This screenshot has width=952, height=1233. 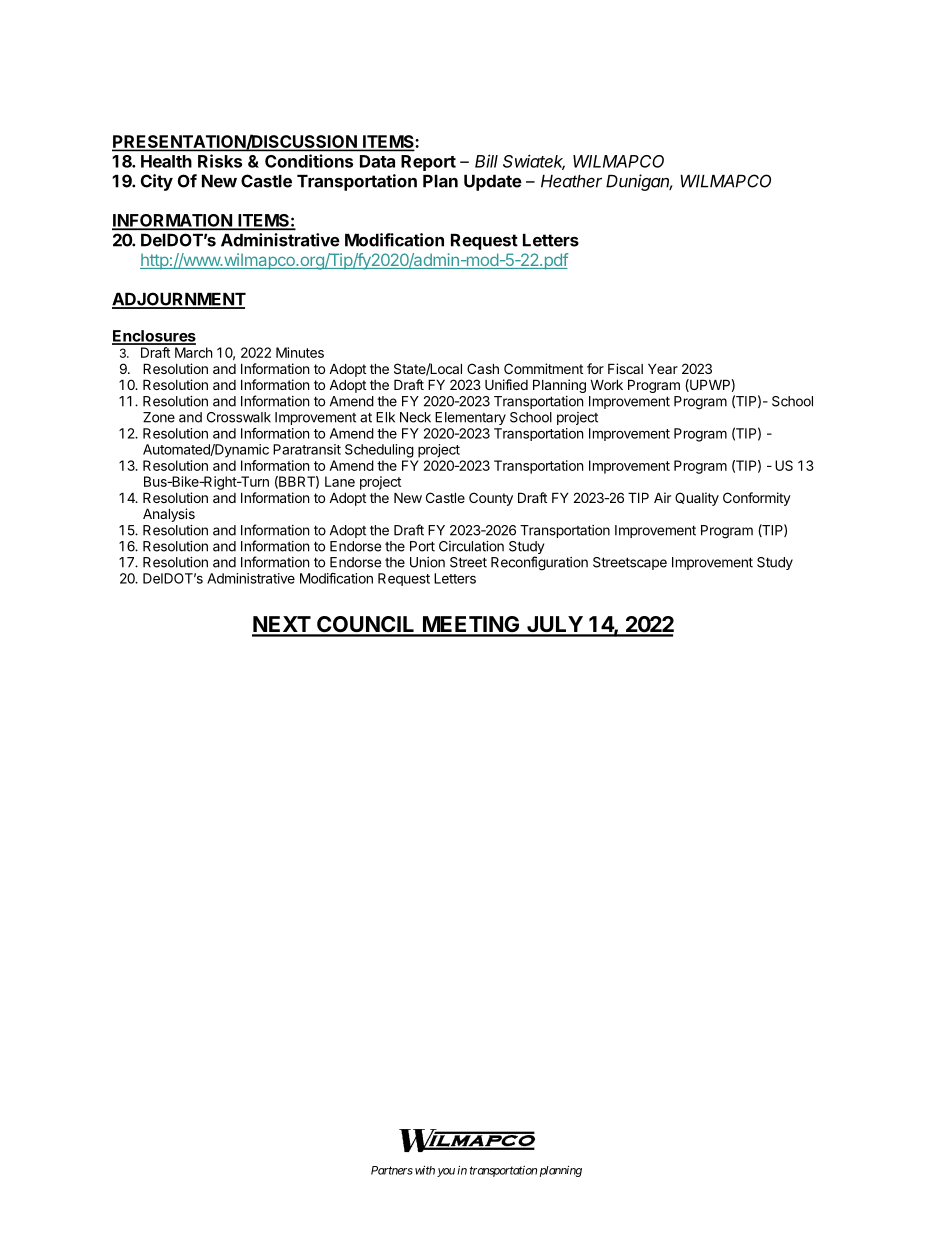 I want to click on Year, so click(x=663, y=368).
